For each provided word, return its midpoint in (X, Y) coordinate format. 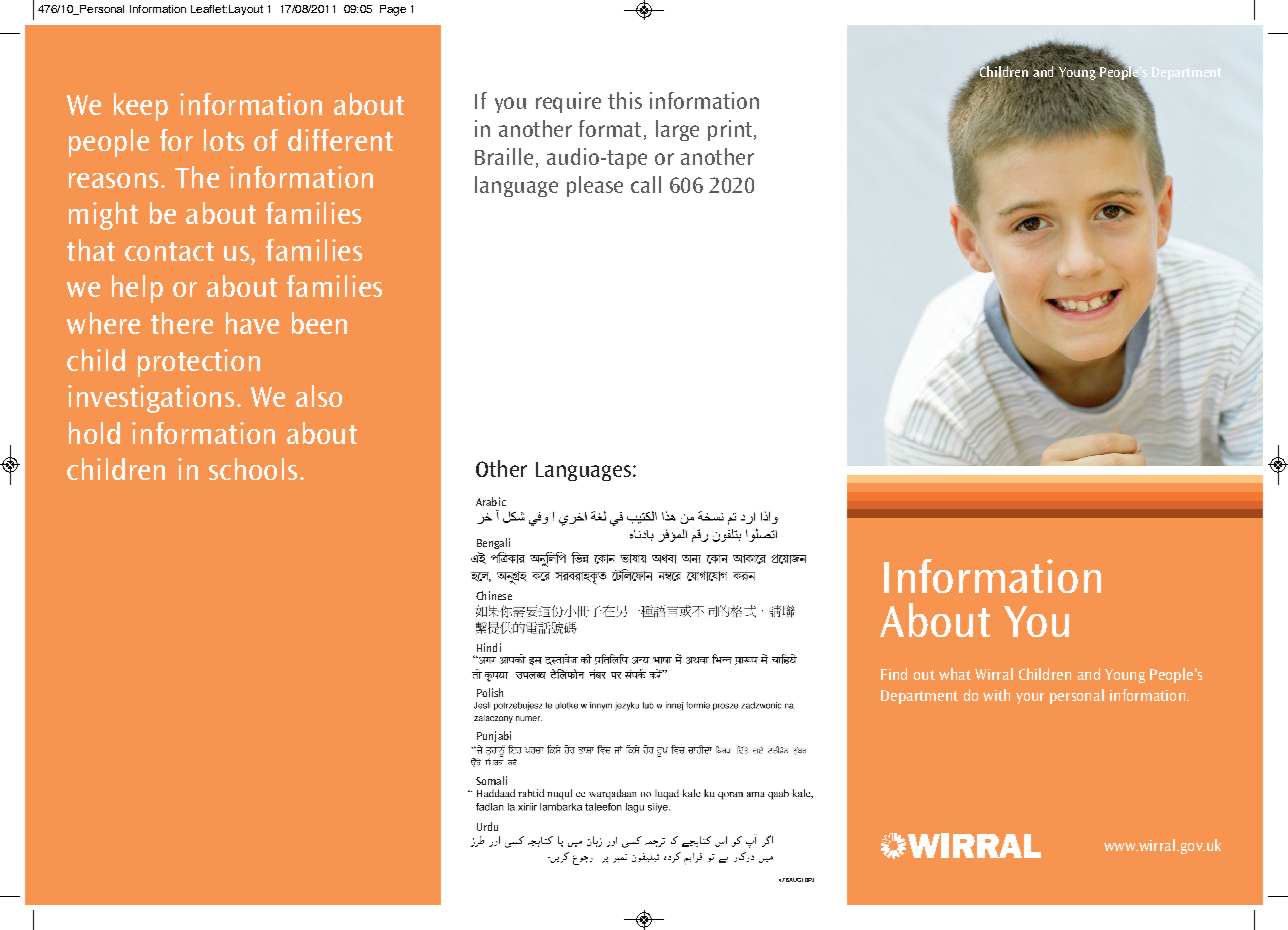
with (996, 695)
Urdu (487, 826)
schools (253, 469)
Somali (491, 780)
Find (894, 674)
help (137, 289)
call (646, 184)
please (595, 186)
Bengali (493, 543)
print (730, 130)
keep (141, 107)
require (568, 102)
